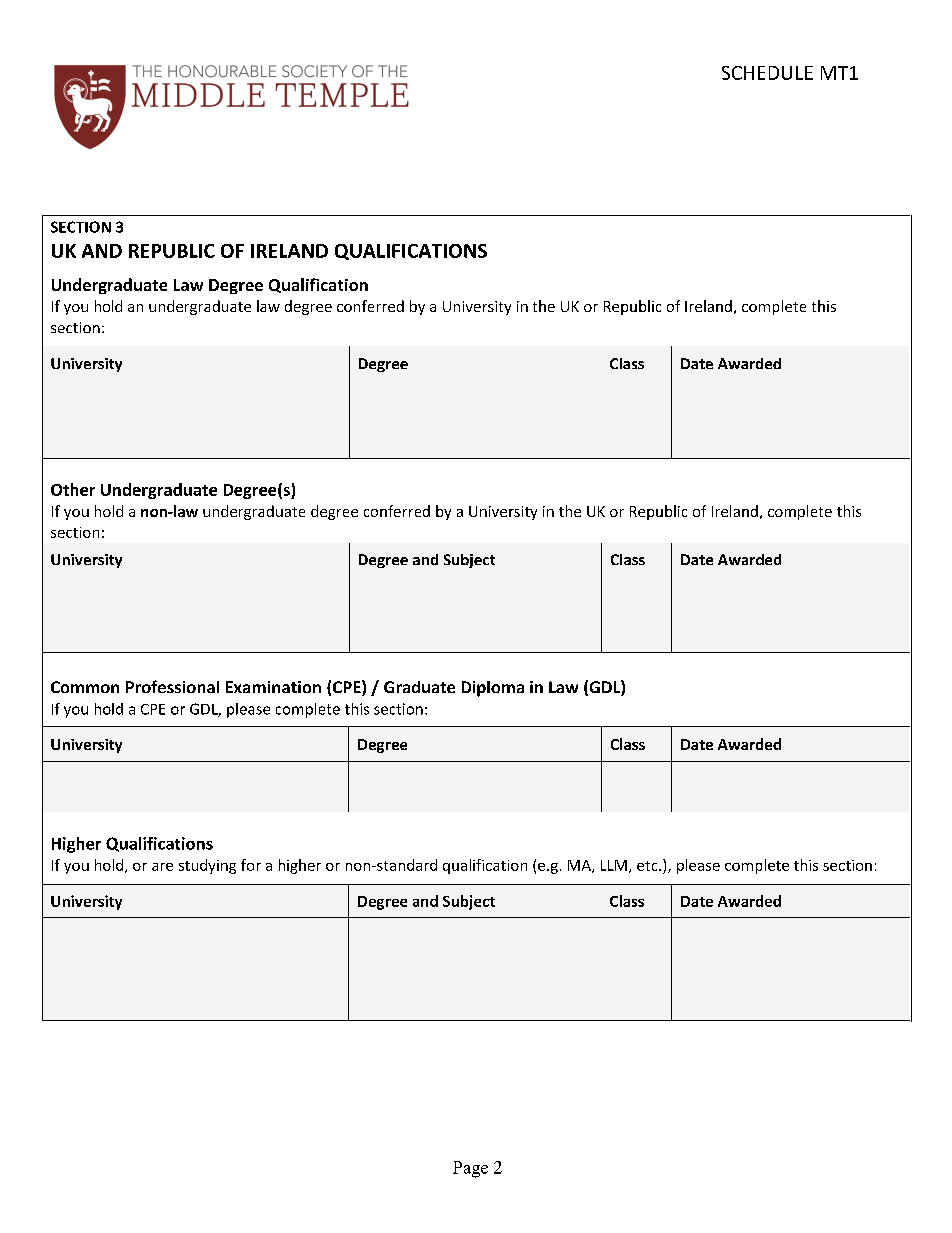 The width and height of the document is (952, 1233). What do you see at coordinates (614, 865) in the document?
I see `LLM` at bounding box center [614, 865].
